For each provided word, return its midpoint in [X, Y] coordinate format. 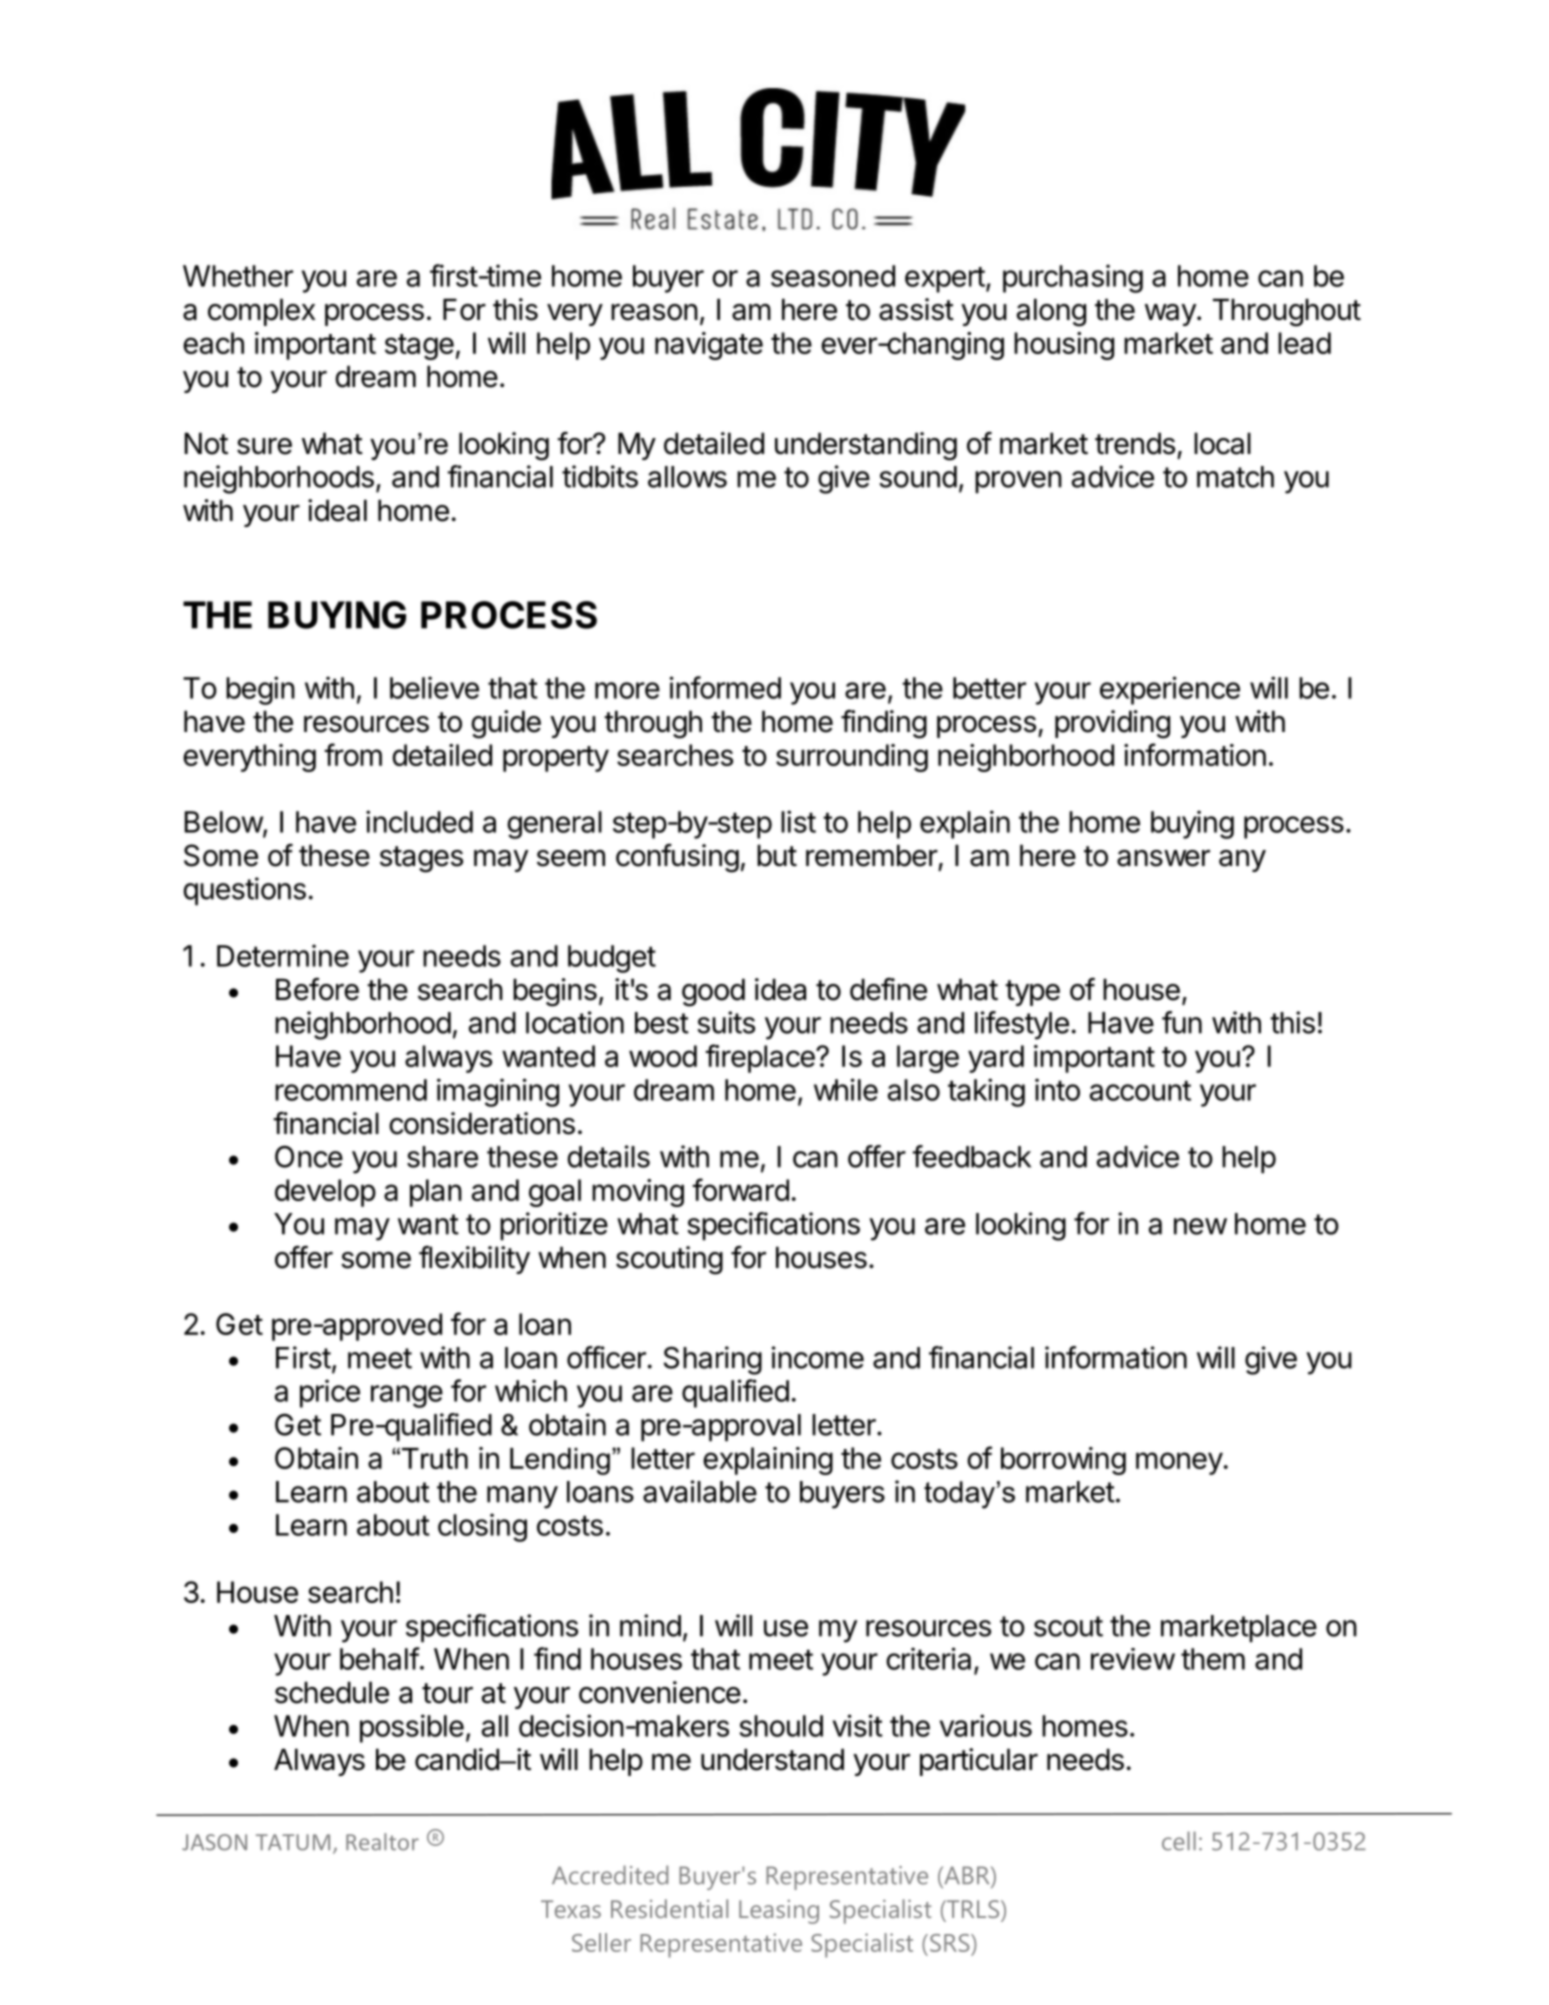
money [1179, 1463]
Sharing [713, 1360]
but [777, 855]
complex [261, 312]
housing [1064, 346]
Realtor [382, 1842]
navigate [709, 346]
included [419, 821]
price [330, 1393]
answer [1163, 858]
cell [1179, 1841]
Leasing [779, 1912]
